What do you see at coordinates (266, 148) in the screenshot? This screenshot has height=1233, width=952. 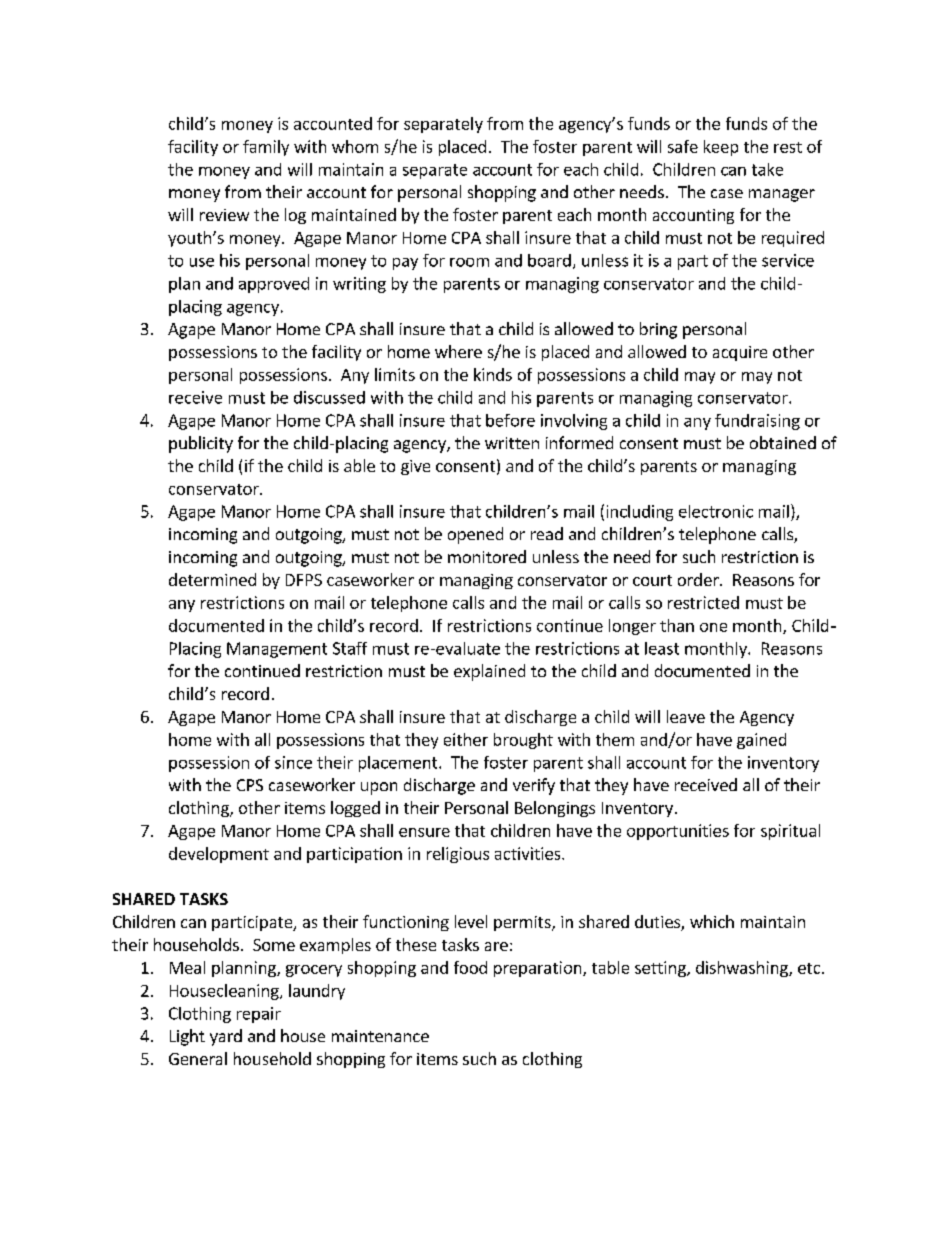 I see `family` at bounding box center [266, 148].
